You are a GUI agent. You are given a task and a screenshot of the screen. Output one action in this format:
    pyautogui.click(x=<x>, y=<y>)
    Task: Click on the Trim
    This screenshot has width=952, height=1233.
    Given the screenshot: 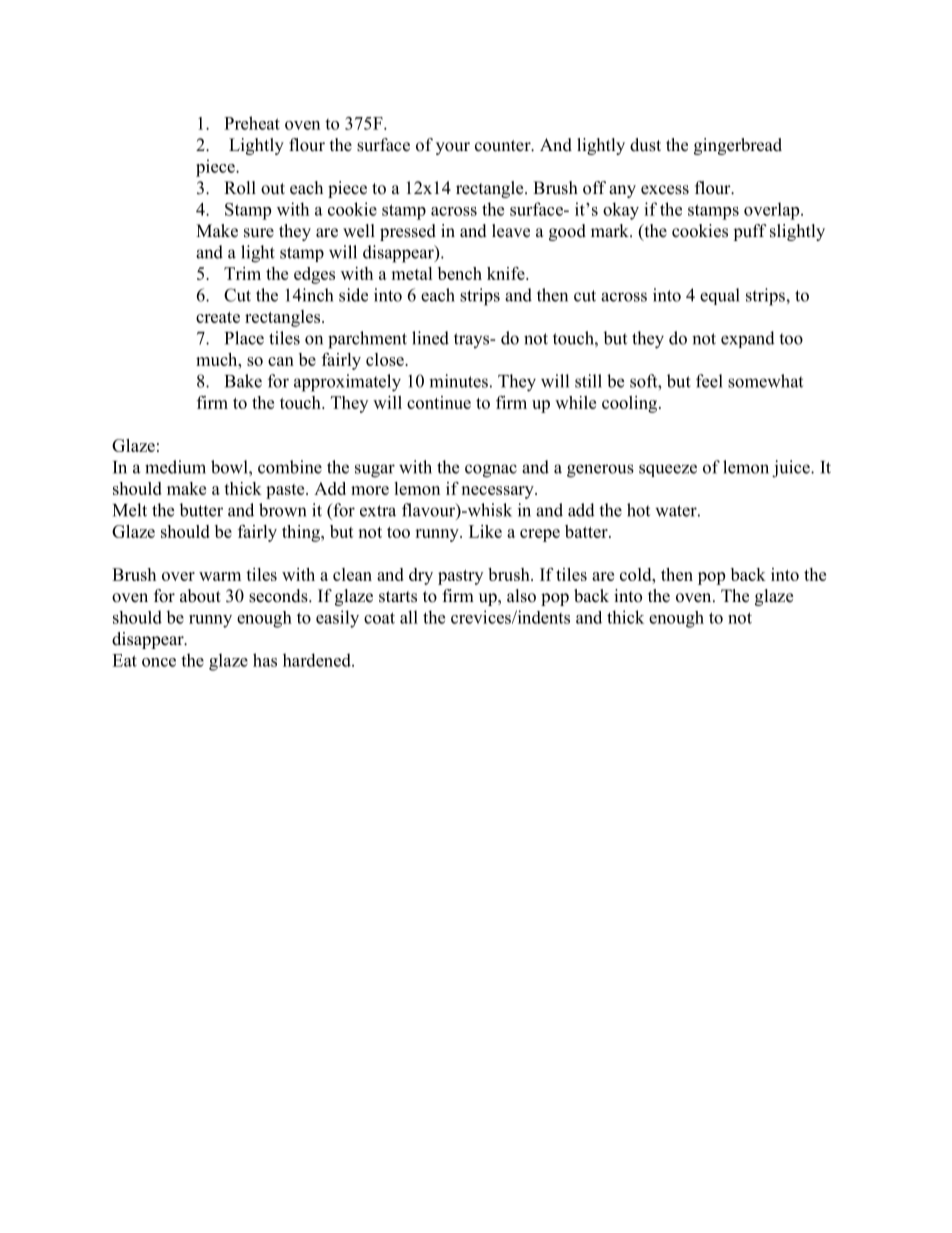 What is the action you would take?
    pyautogui.click(x=242, y=273)
